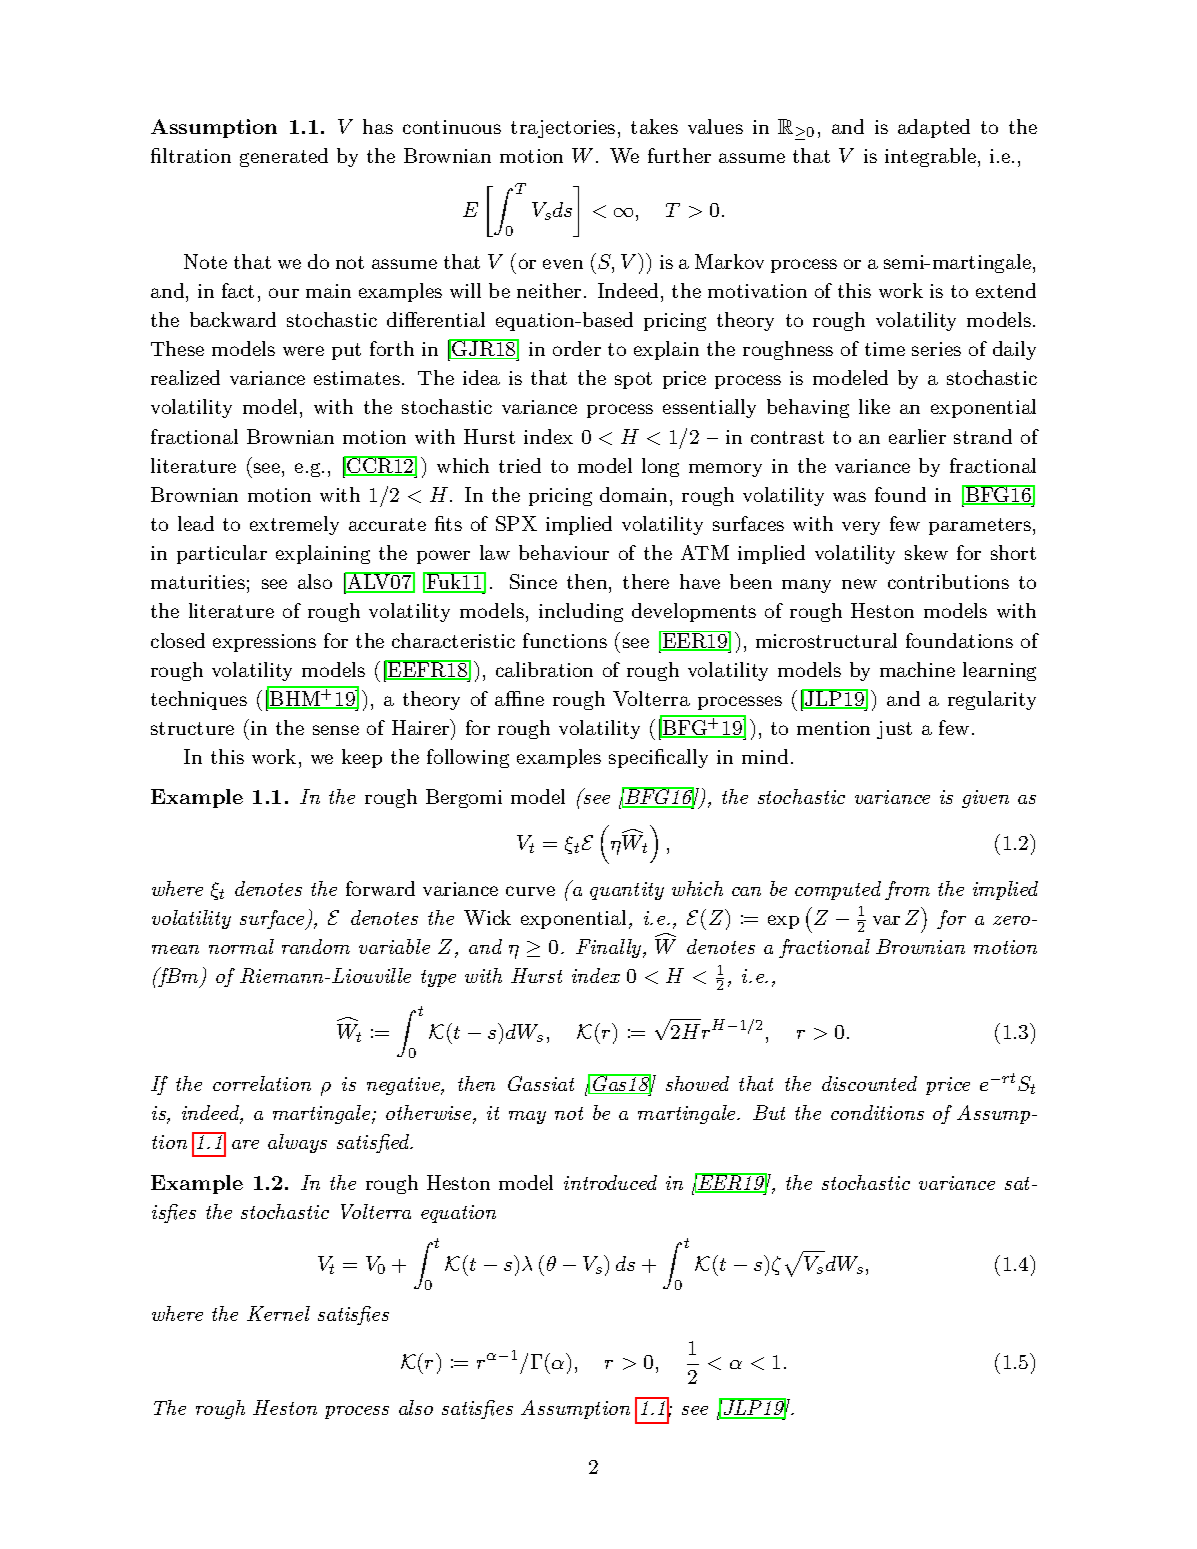 The height and width of the document is (1549, 1197). What do you see at coordinates (563, 129) in the document?
I see `trajectories` at bounding box center [563, 129].
